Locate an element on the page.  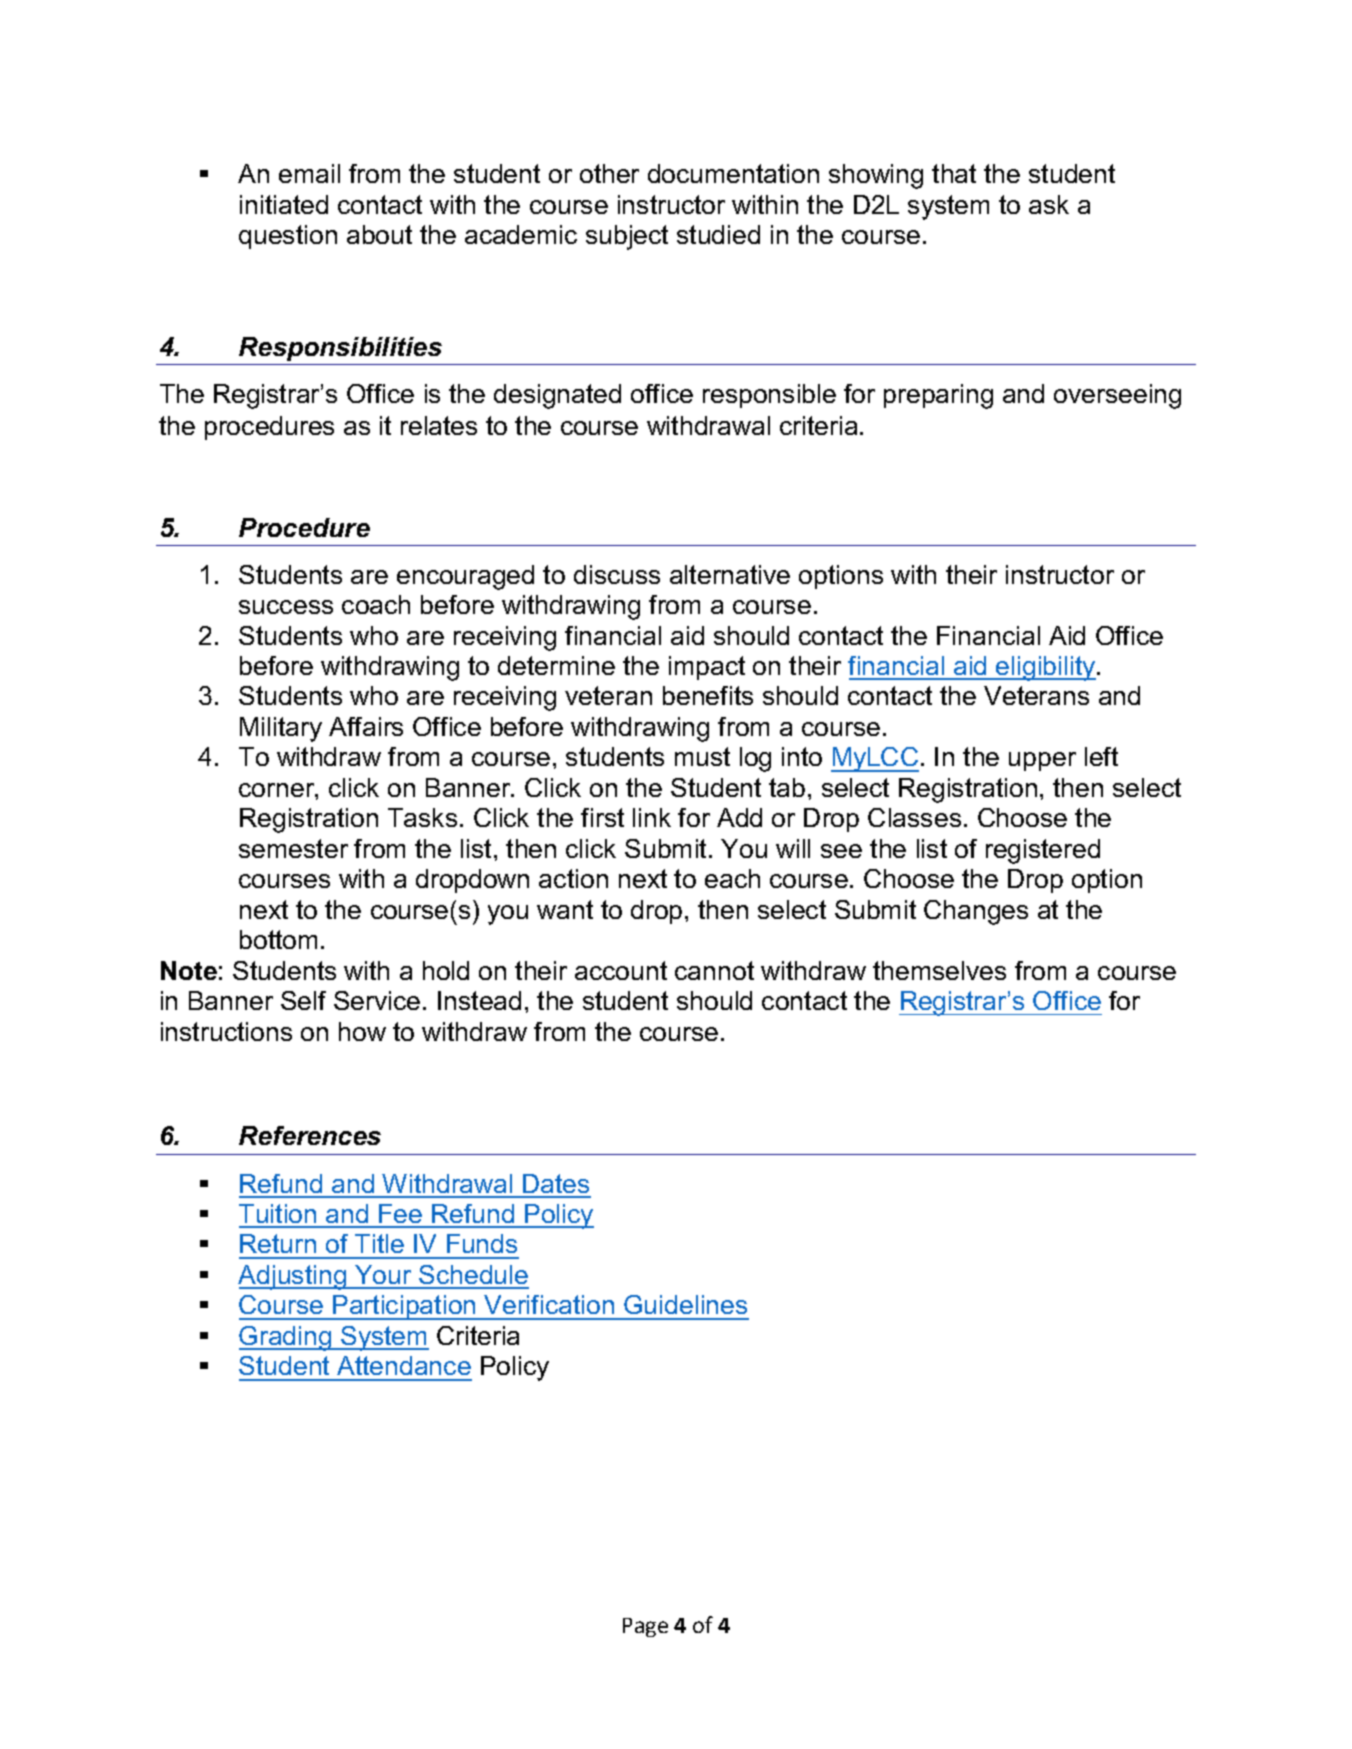
Grading is located at coordinates (286, 1338).
